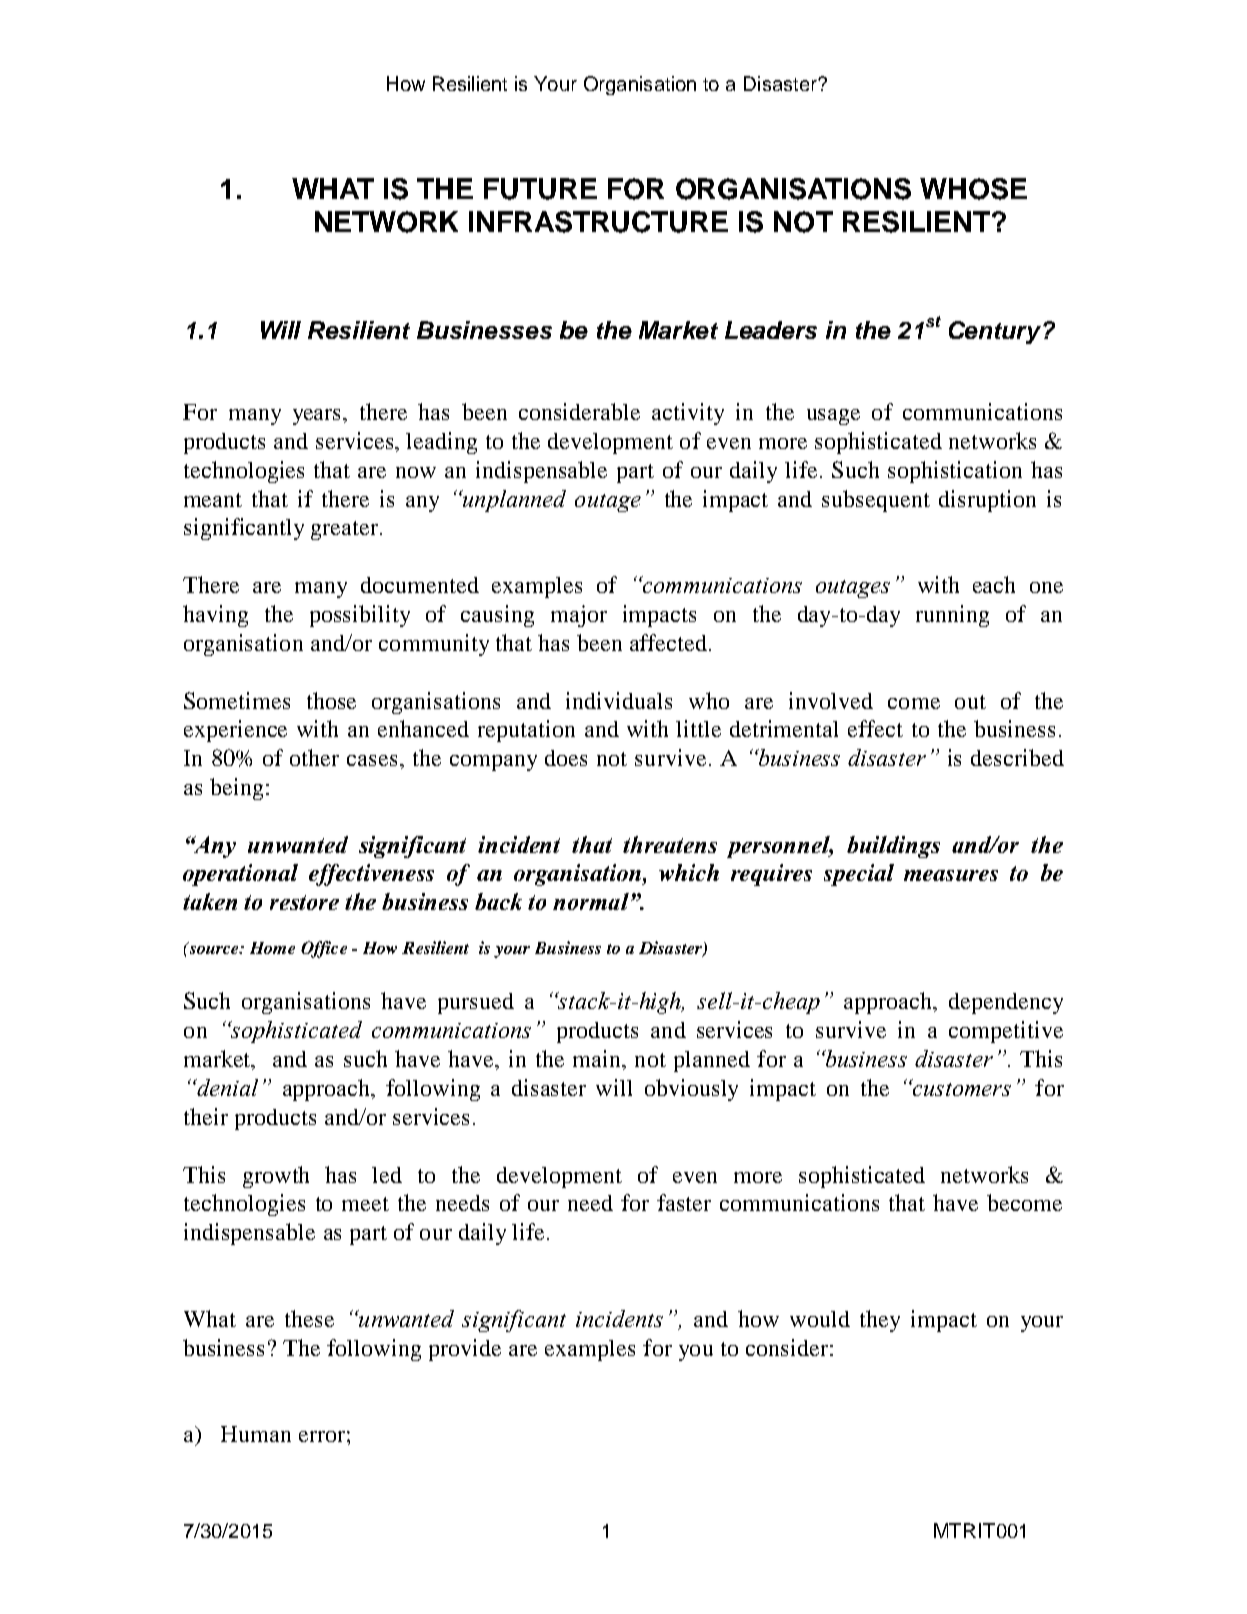 The width and height of the document is (1247, 1614). I want to click on provide, so click(465, 1350).
